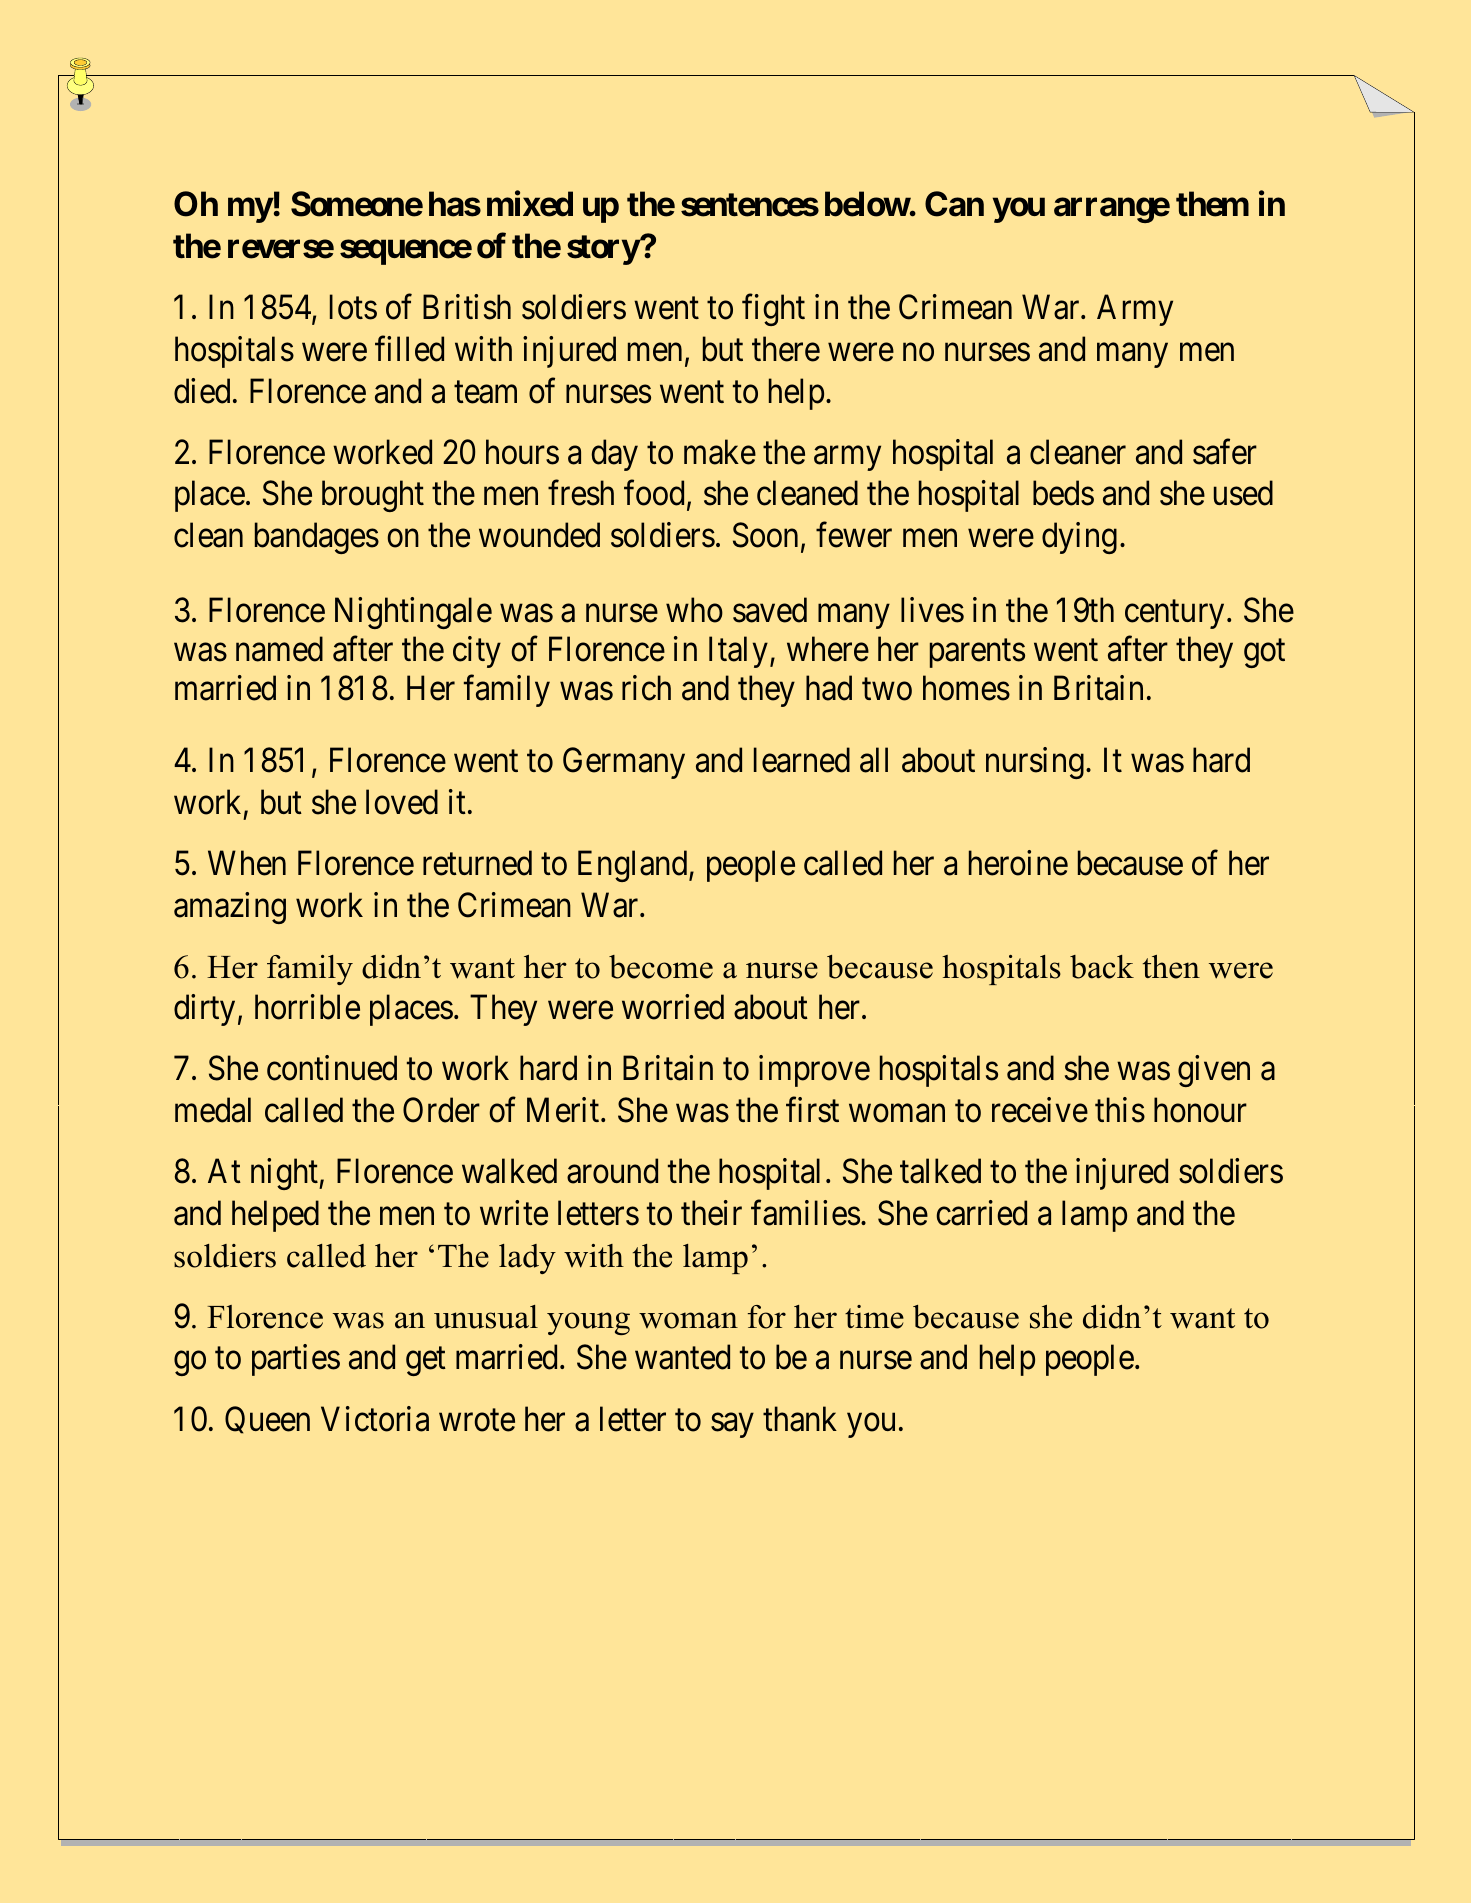  Describe the element at coordinates (1212, 204) in the page. I see `them` at that location.
